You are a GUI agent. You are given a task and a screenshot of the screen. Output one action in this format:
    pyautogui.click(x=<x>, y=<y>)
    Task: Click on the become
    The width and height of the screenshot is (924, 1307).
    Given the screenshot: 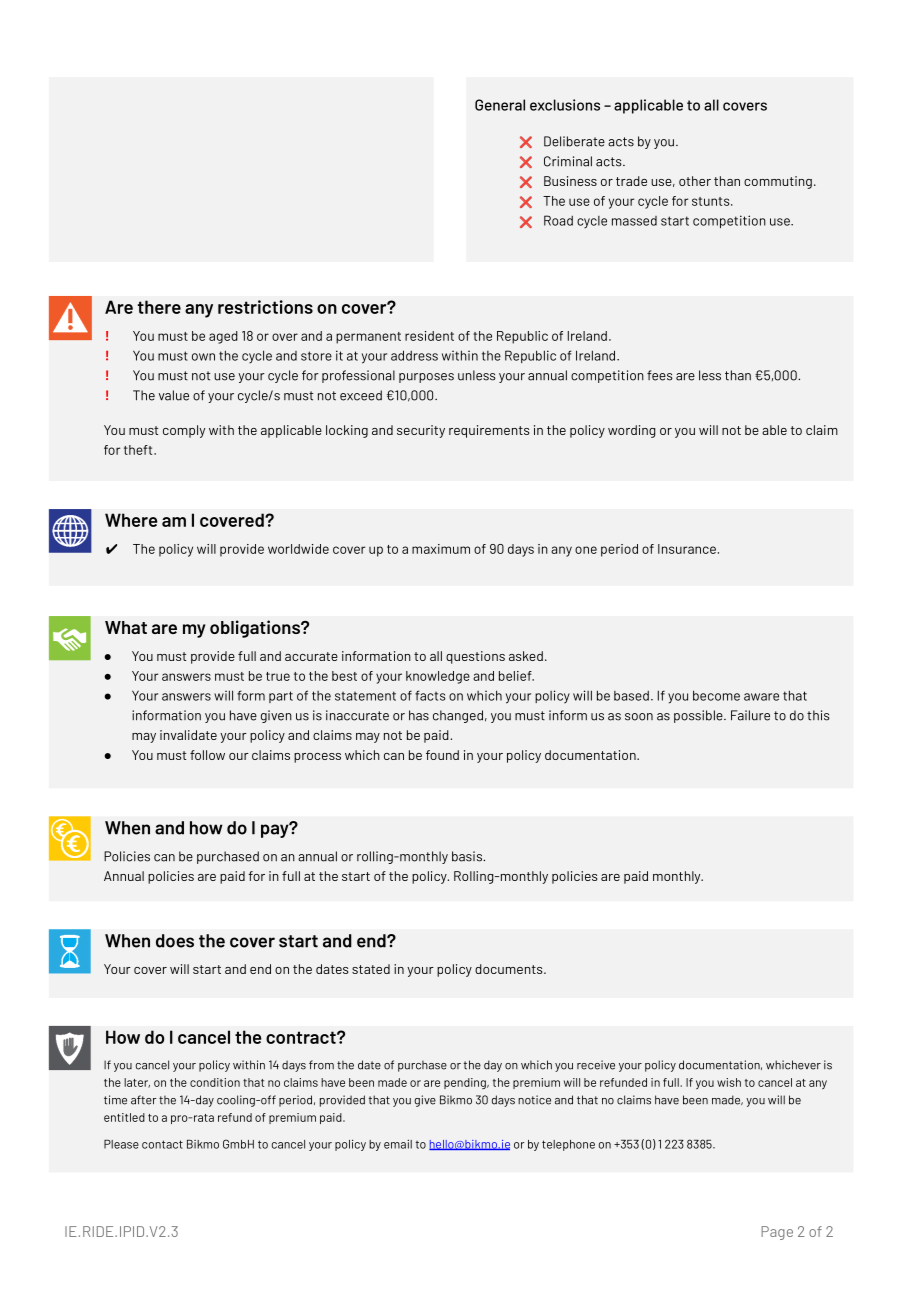 What is the action you would take?
    pyautogui.click(x=716, y=695)
